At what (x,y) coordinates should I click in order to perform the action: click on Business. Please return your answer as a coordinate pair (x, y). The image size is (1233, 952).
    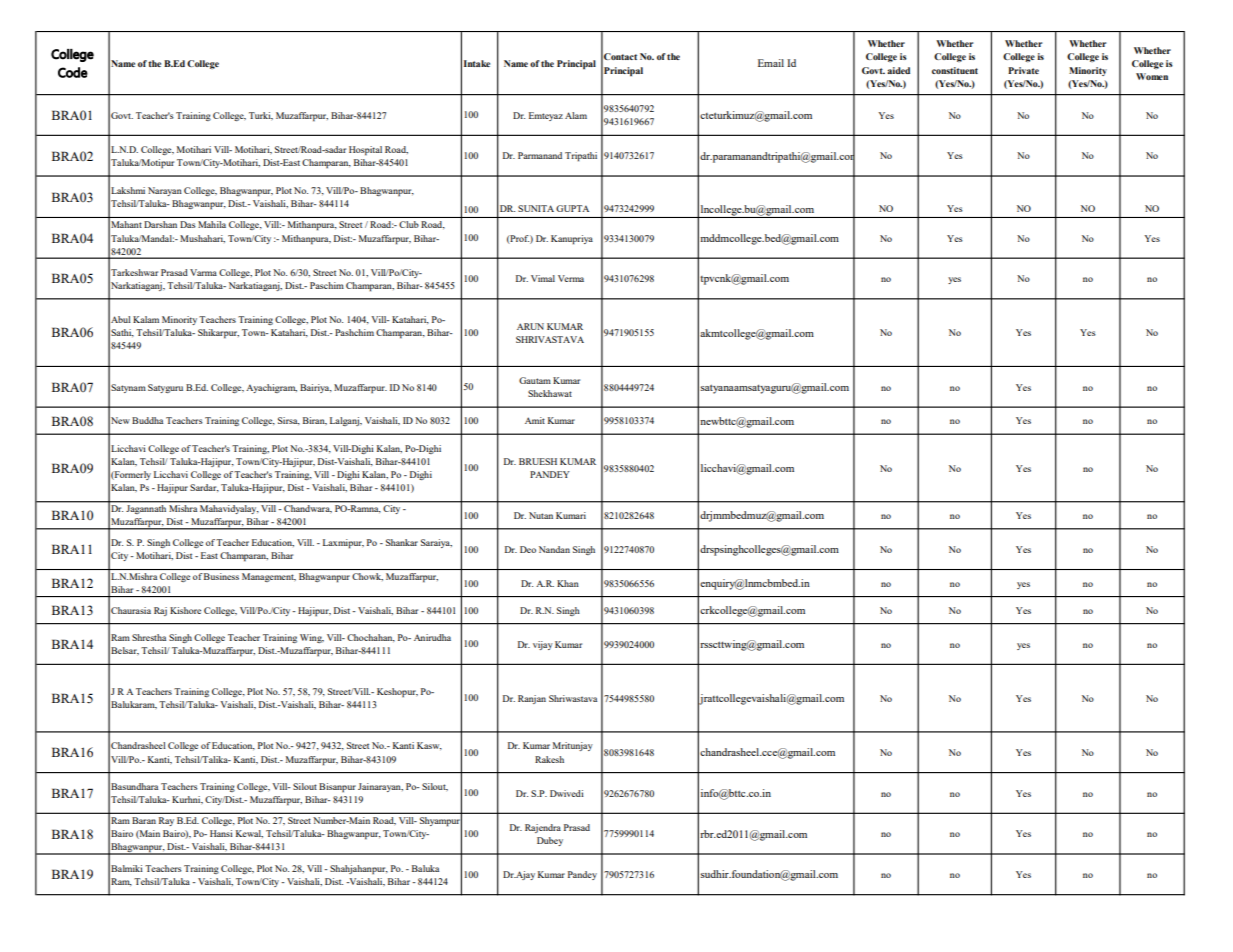
    Looking at the image, I should click on (221, 576).
